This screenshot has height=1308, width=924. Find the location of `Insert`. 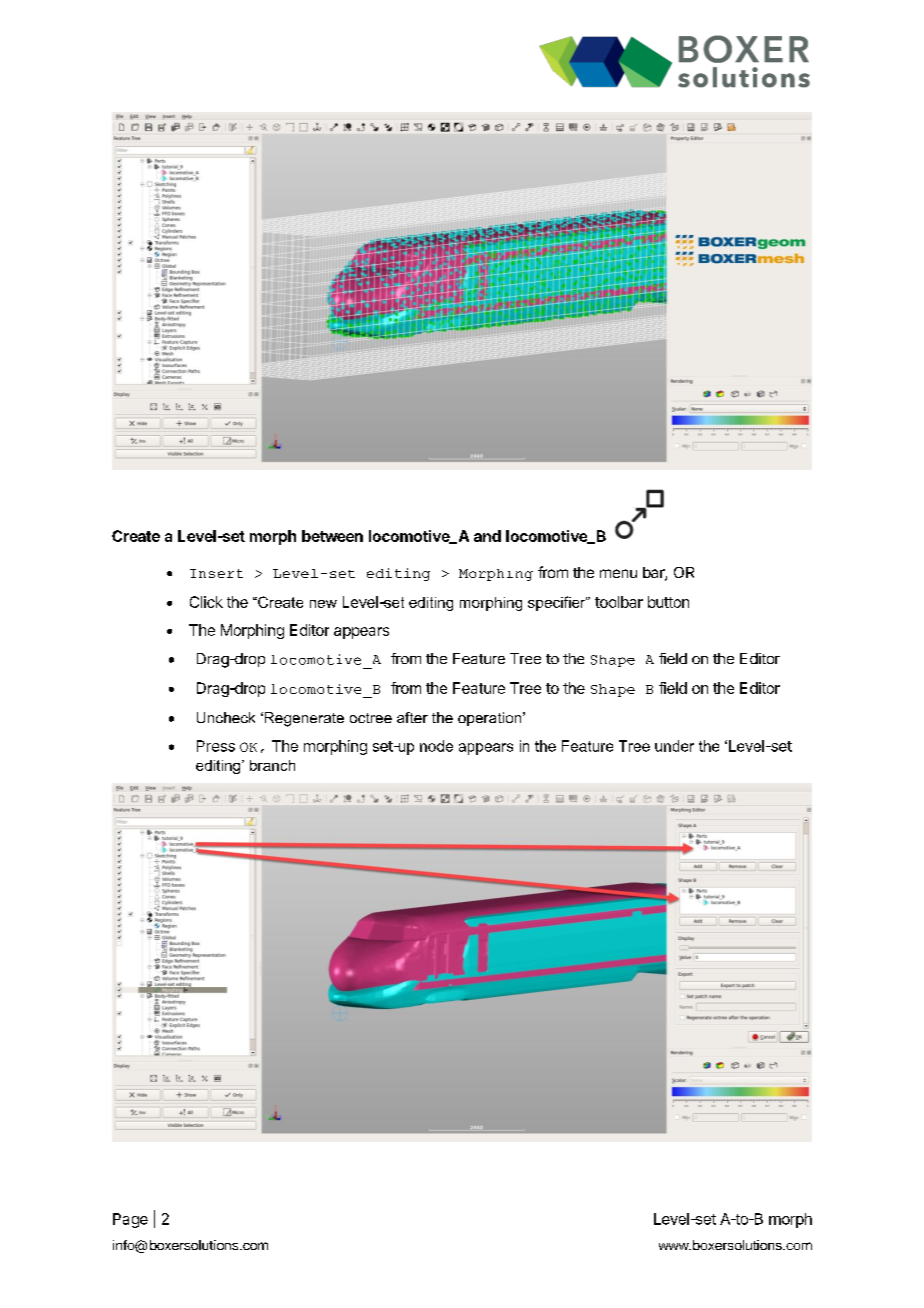

Insert is located at coordinates (216, 573).
